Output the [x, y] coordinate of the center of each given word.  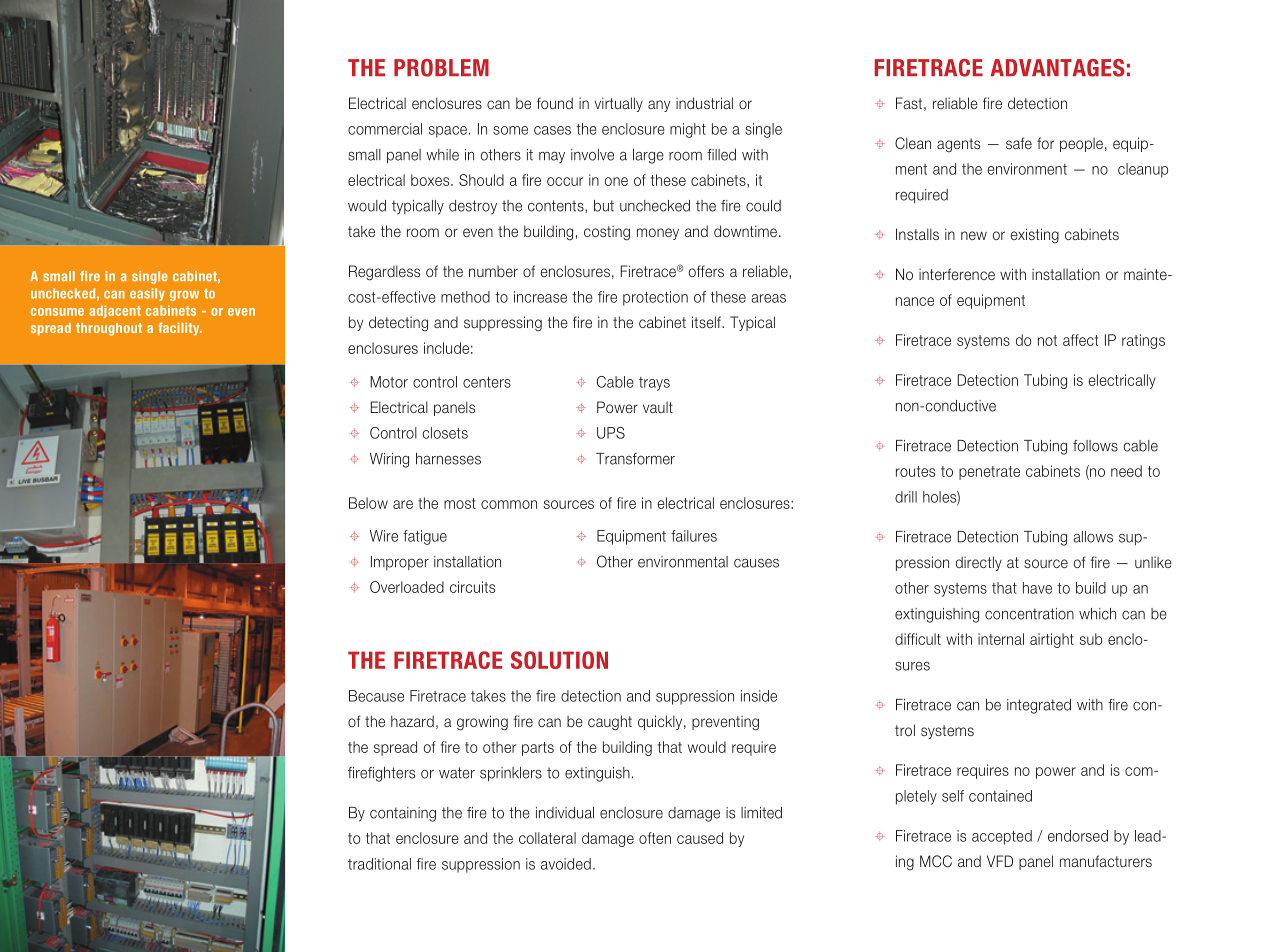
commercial [385, 129]
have [1037, 588]
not [1047, 340]
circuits [472, 587]
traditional [379, 864]
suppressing [503, 324]
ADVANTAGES [1057, 68]
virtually [619, 104]
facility [180, 329]
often [655, 838]
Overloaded [407, 587]
